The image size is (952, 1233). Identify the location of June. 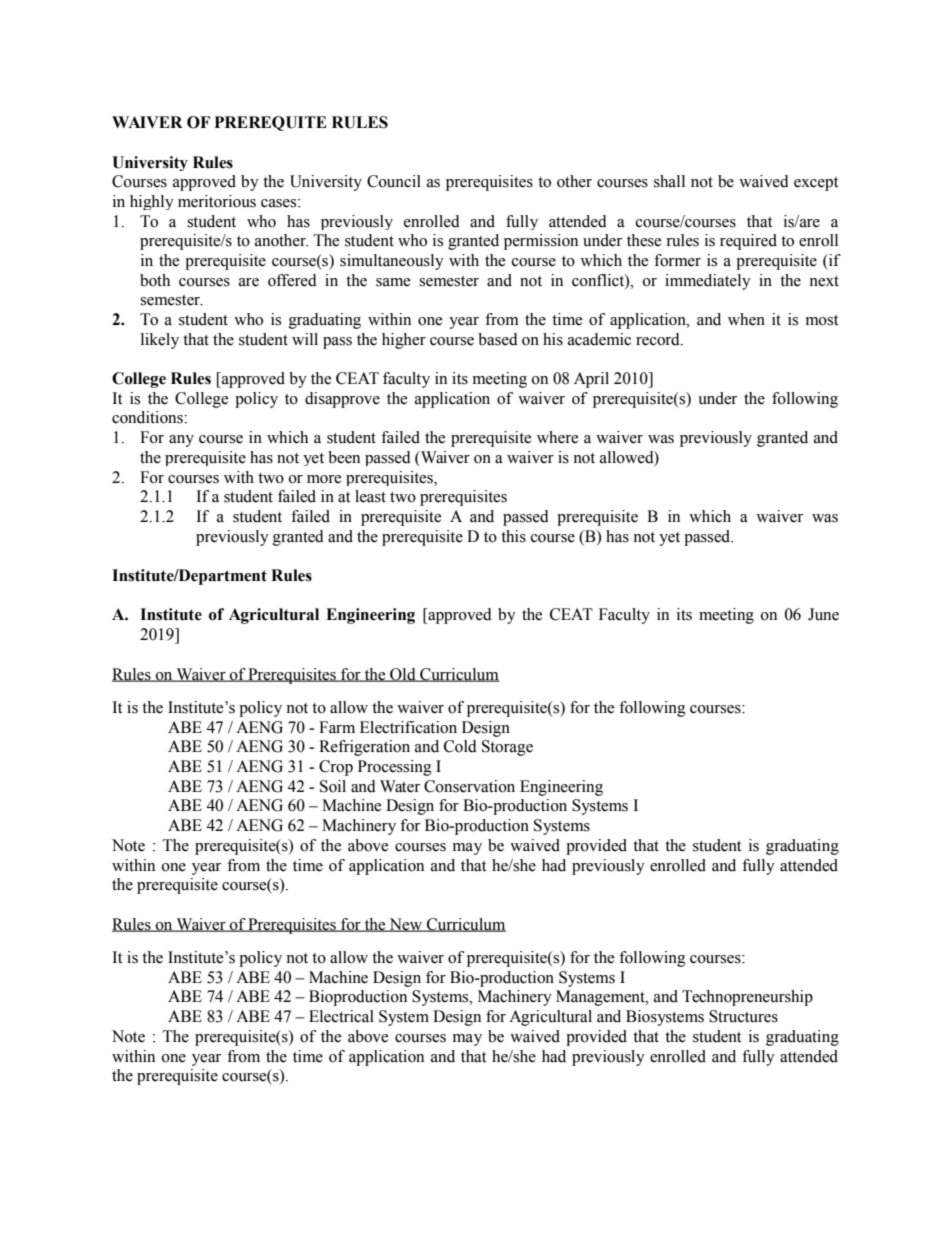
(823, 614).
